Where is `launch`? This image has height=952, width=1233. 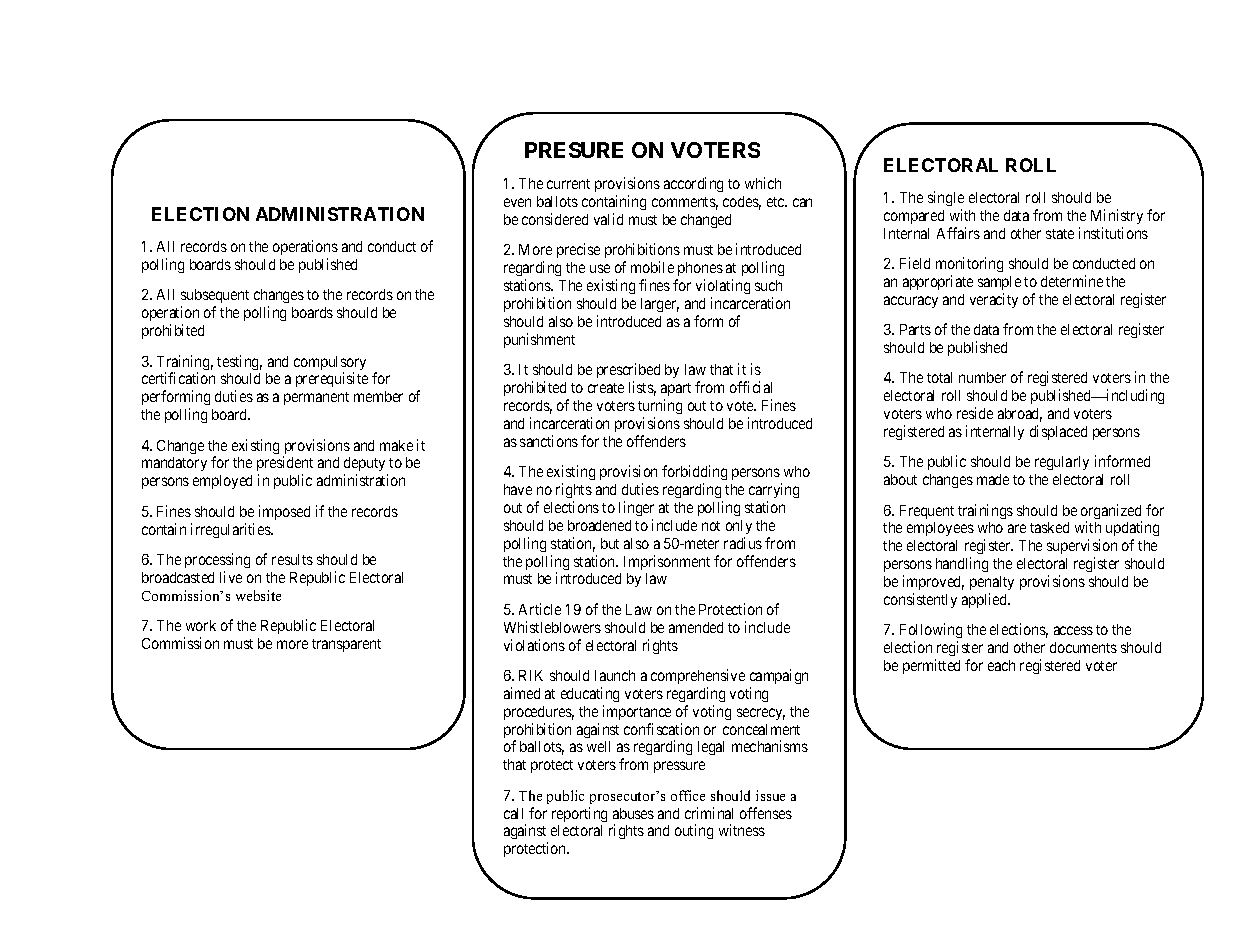
launch is located at coordinates (615, 675).
